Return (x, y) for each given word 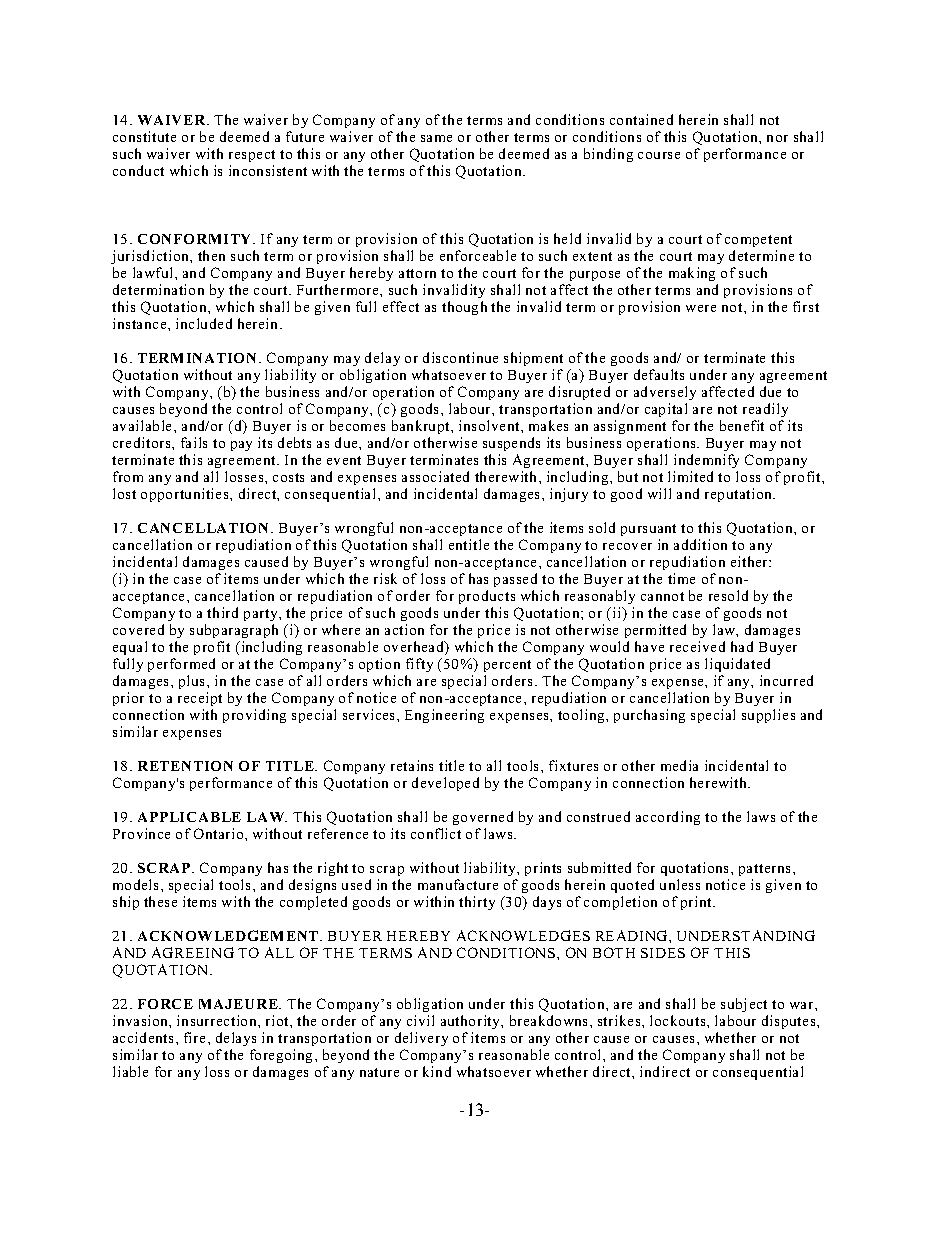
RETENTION (185, 766)
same (436, 138)
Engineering (444, 716)
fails (194, 442)
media (679, 765)
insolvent (490, 425)
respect (252, 156)
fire (194, 1037)
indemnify (706, 461)
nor (777, 138)
